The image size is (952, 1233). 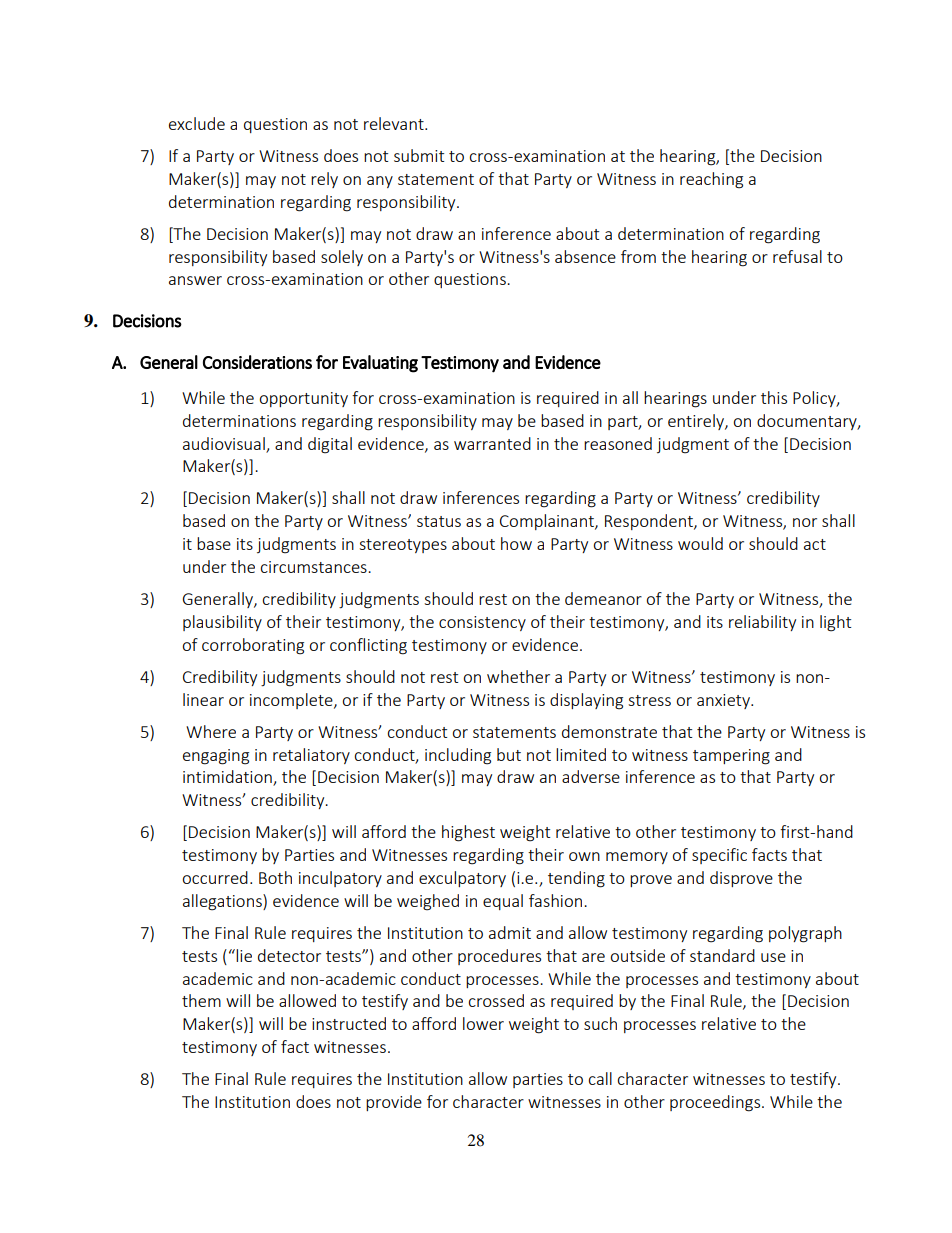 I want to click on exclude, so click(x=197, y=123).
